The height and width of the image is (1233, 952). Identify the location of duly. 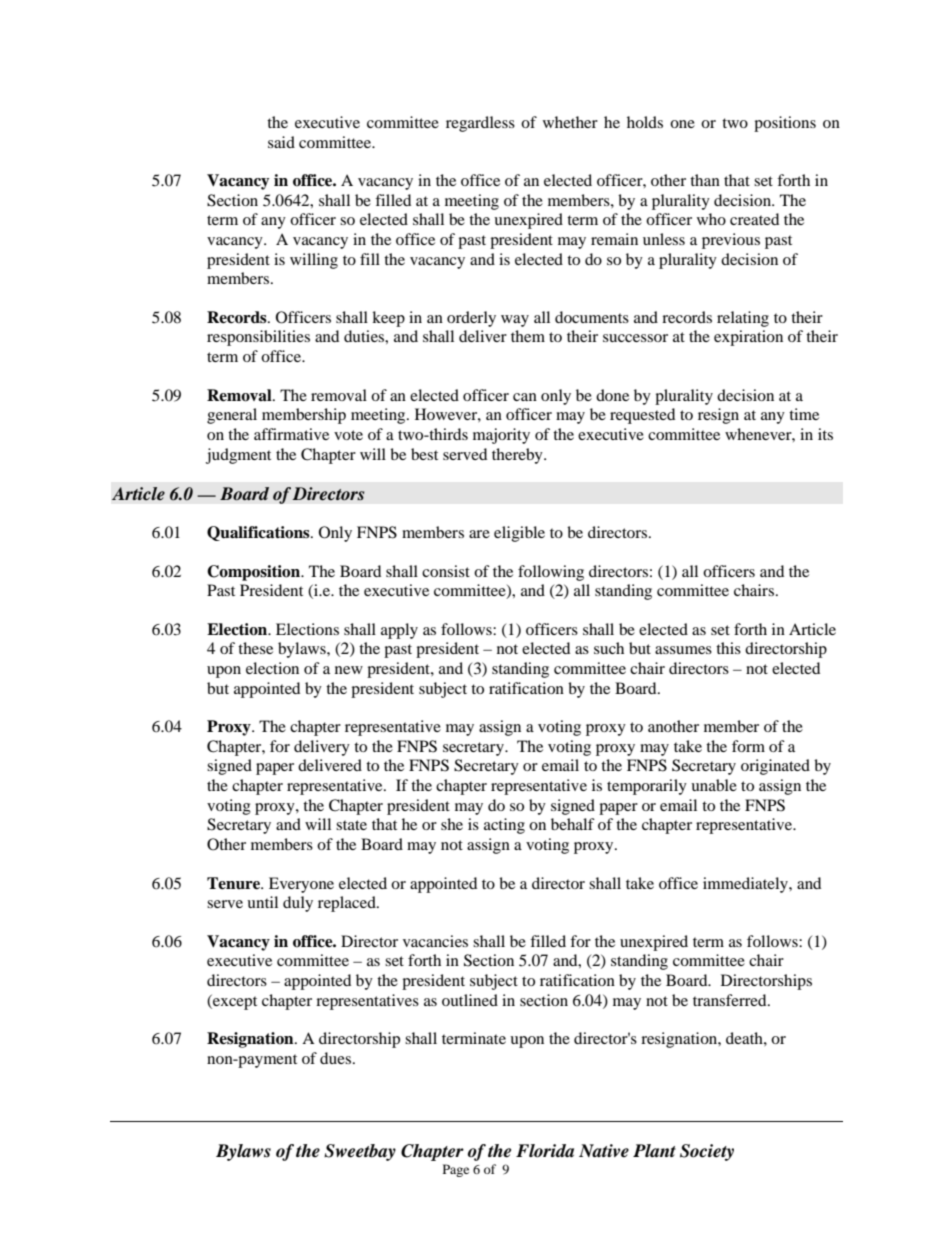
(298, 904).
